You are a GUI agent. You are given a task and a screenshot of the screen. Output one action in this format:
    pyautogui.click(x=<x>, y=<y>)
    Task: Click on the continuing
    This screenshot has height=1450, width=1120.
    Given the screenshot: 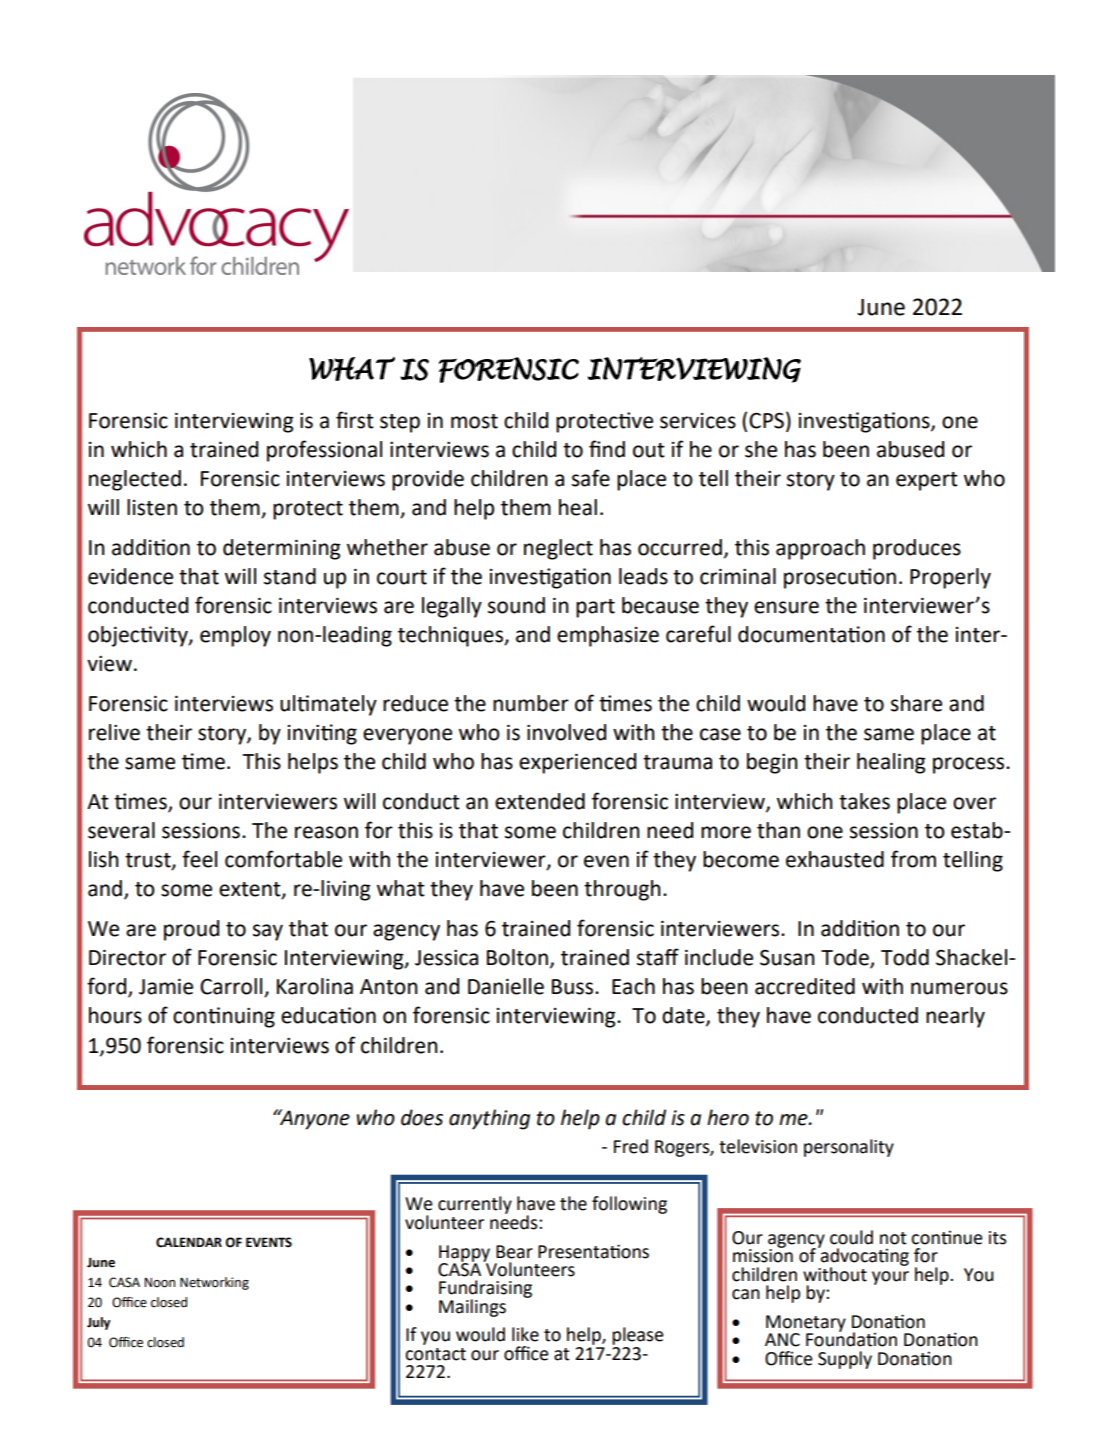 What is the action you would take?
    pyautogui.click(x=224, y=1017)
